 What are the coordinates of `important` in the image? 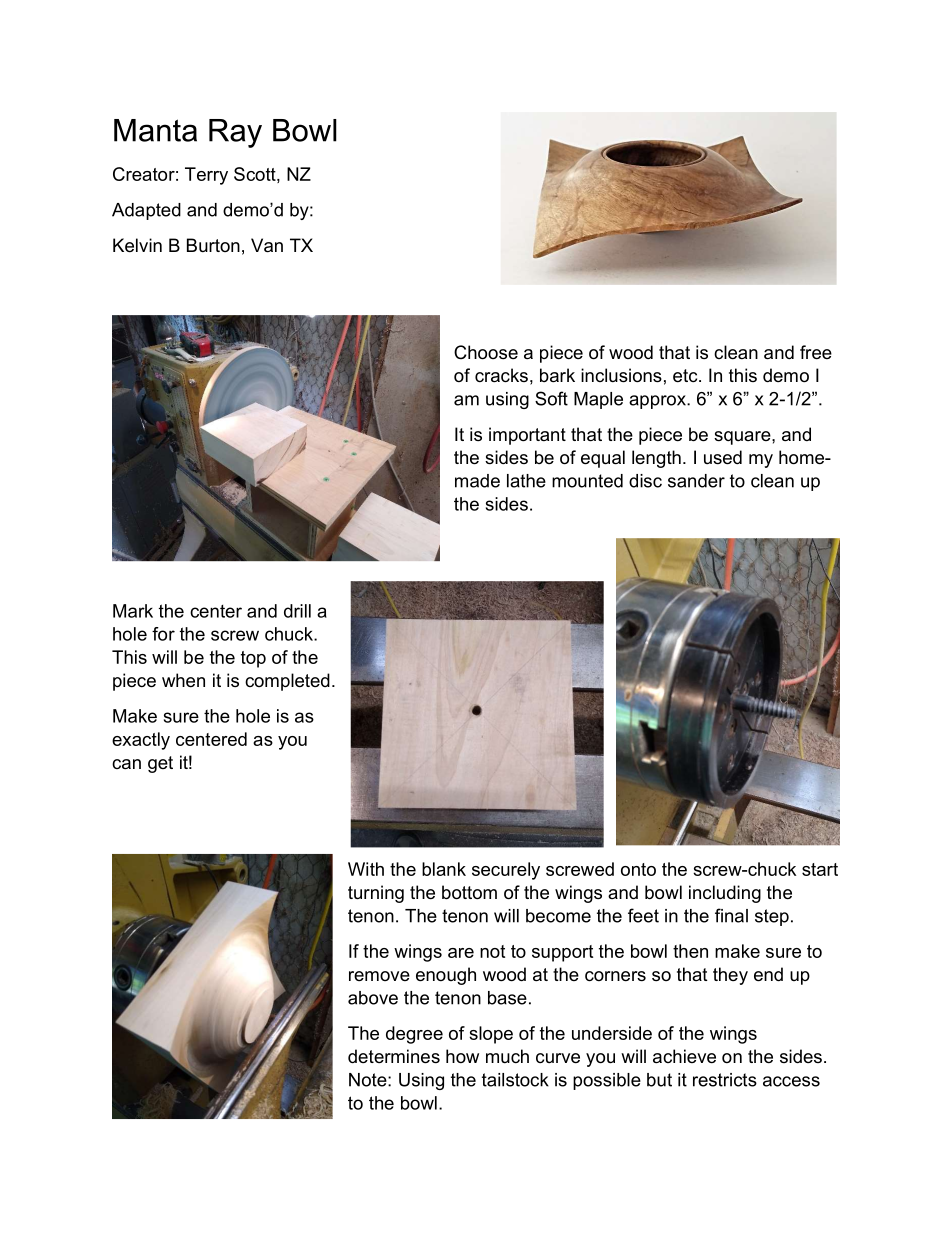 It's located at (527, 436).
